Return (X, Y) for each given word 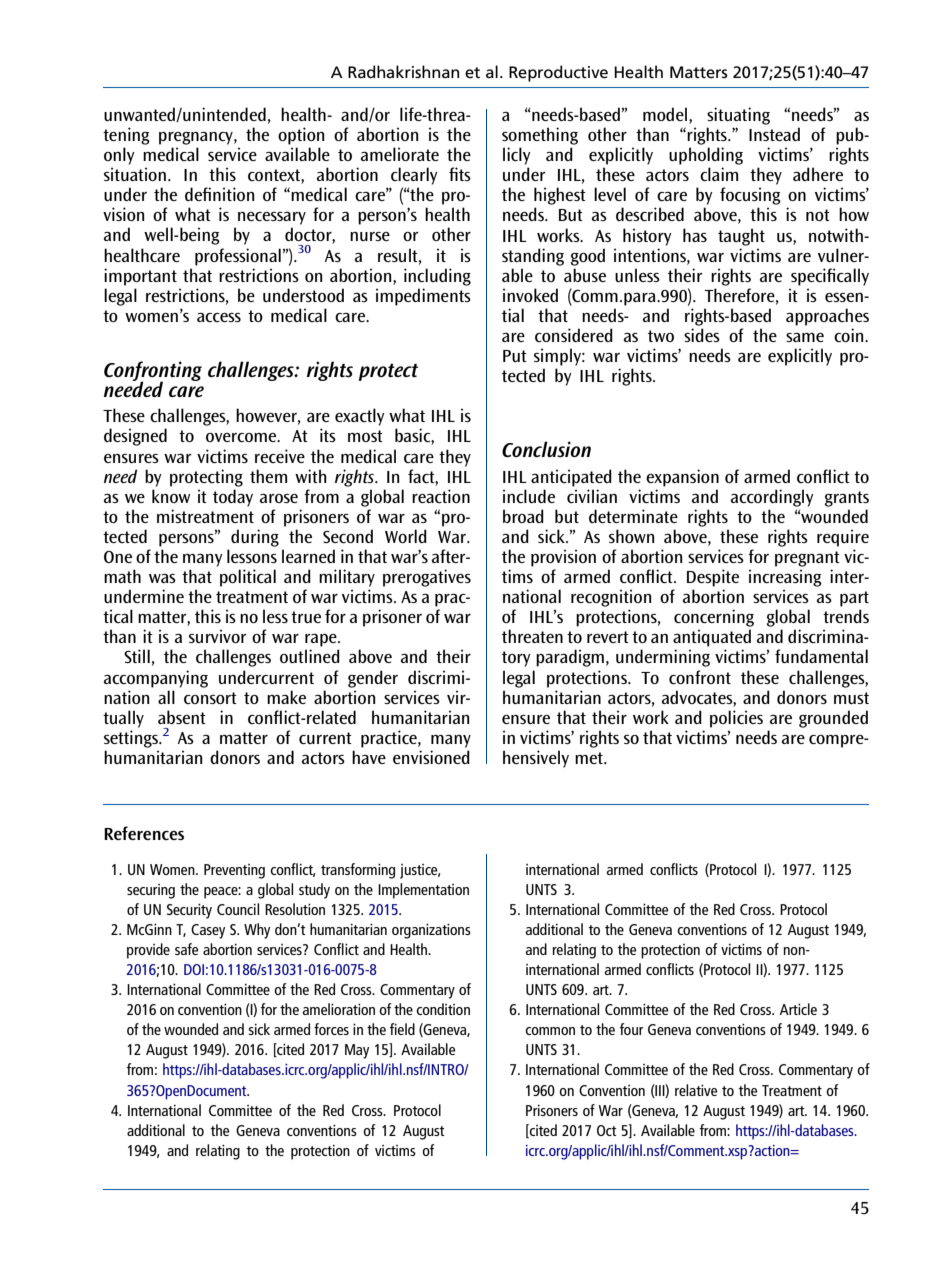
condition (443, 1009)
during (255, 538)
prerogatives (427, 578)
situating (738, 116)
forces (331, 1029)
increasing (785, 578)
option (301, 136)
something (540, 136)
